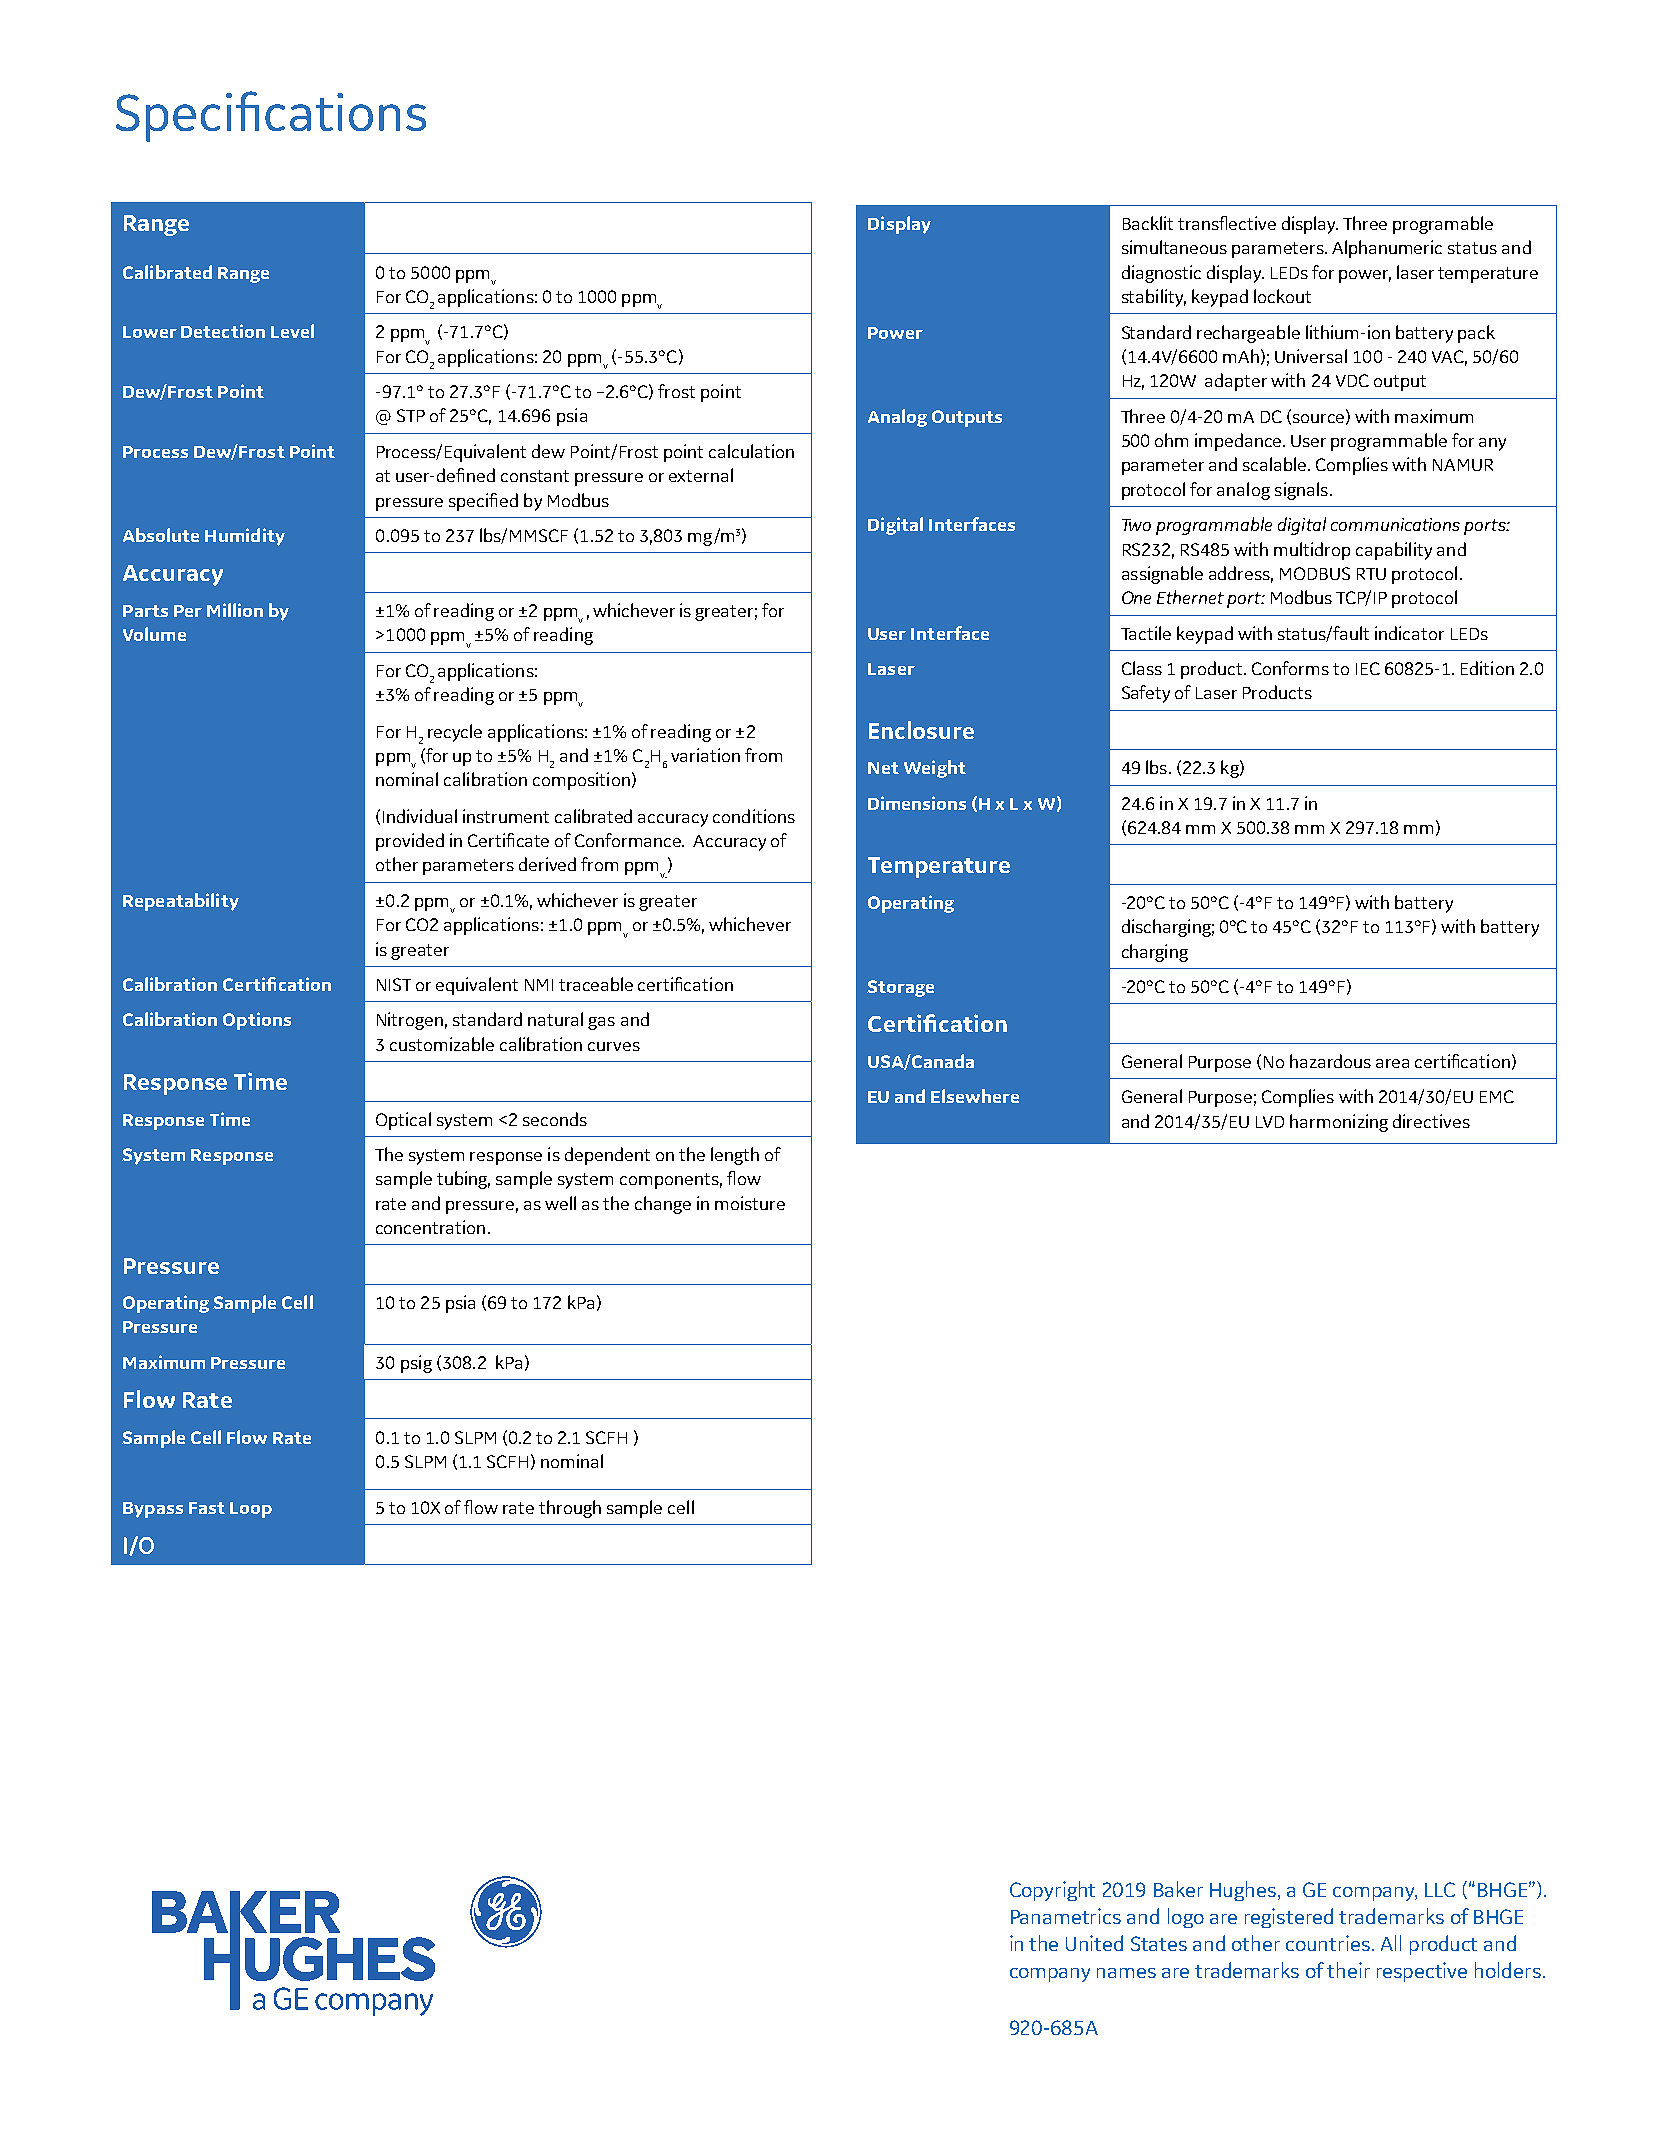 This screenshot has height=2143, width=1656. What do you see at coordinates (416, 1364) in the screenshot?
I see `psig` at bounding box center [416, 1364].
